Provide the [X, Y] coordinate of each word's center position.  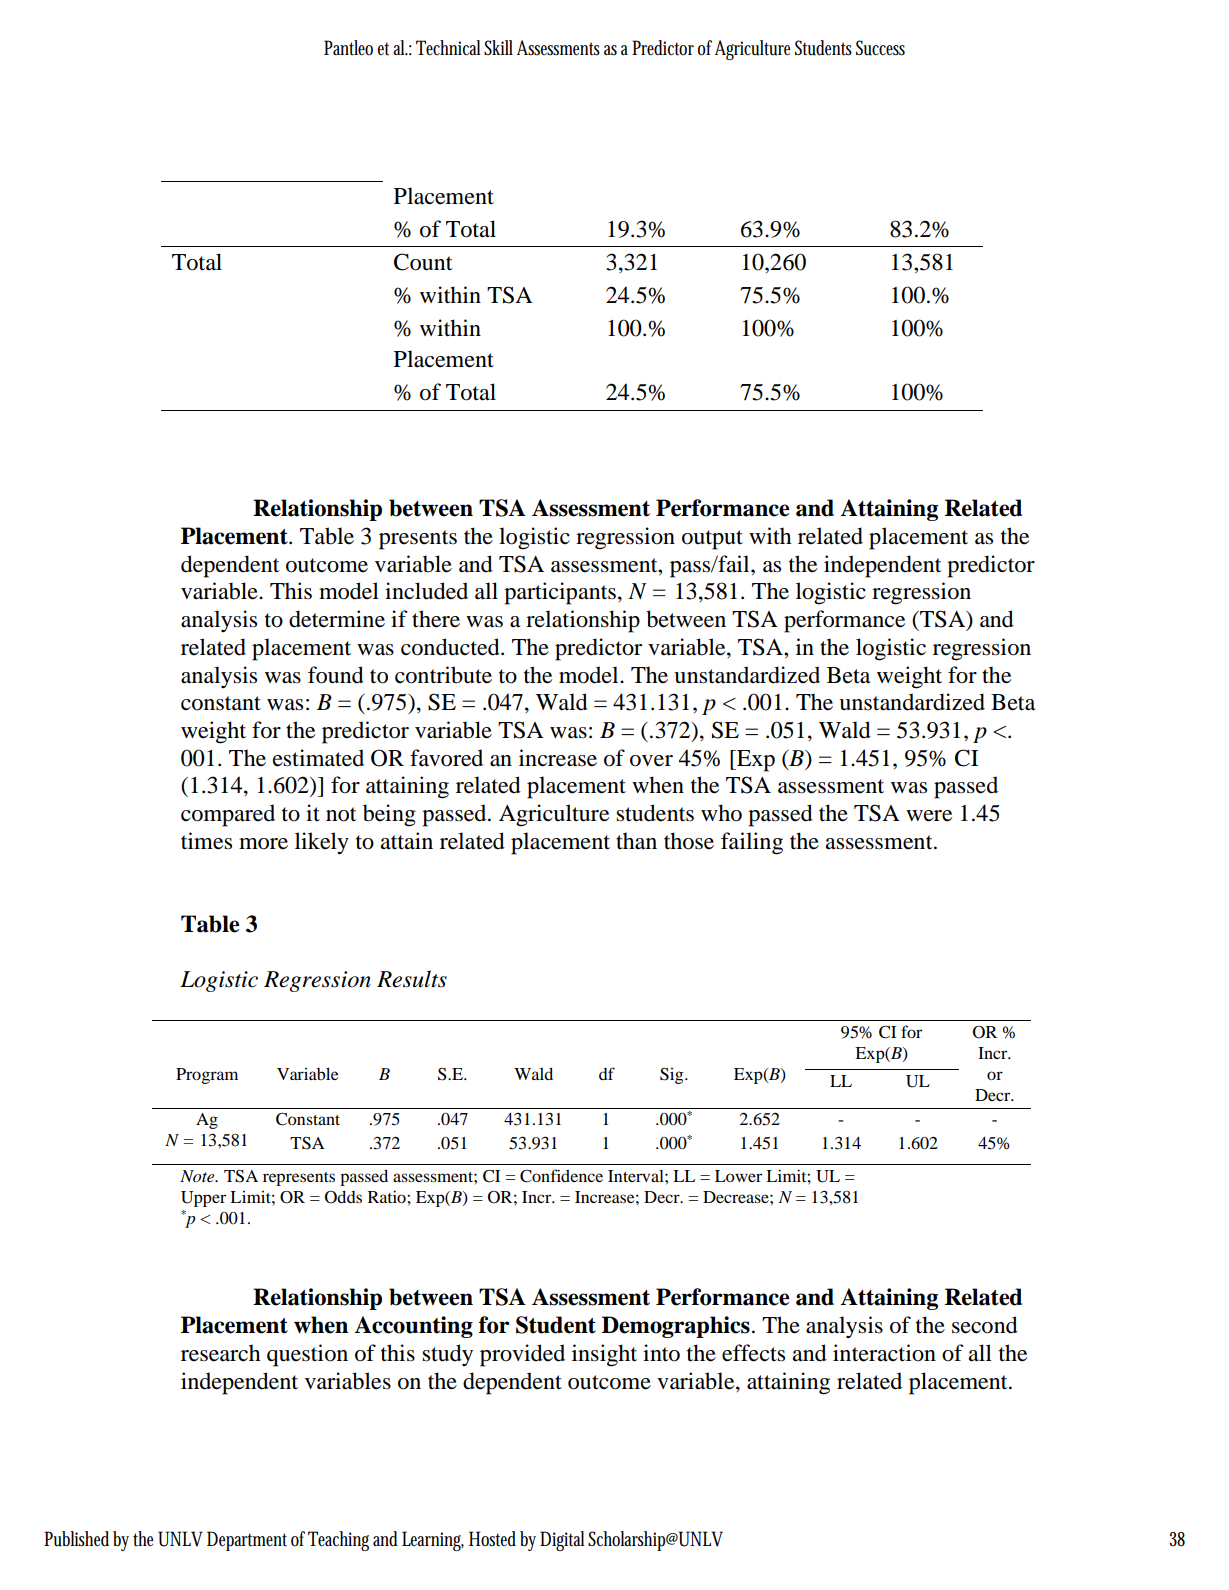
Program [207, 1076]
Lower [738, 1176]
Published [79, 1539]
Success [880, 48]
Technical [448, 48]
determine [337, 619]
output [712, 540]
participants [560, 593]
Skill [498, 47]
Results [412, 979]
